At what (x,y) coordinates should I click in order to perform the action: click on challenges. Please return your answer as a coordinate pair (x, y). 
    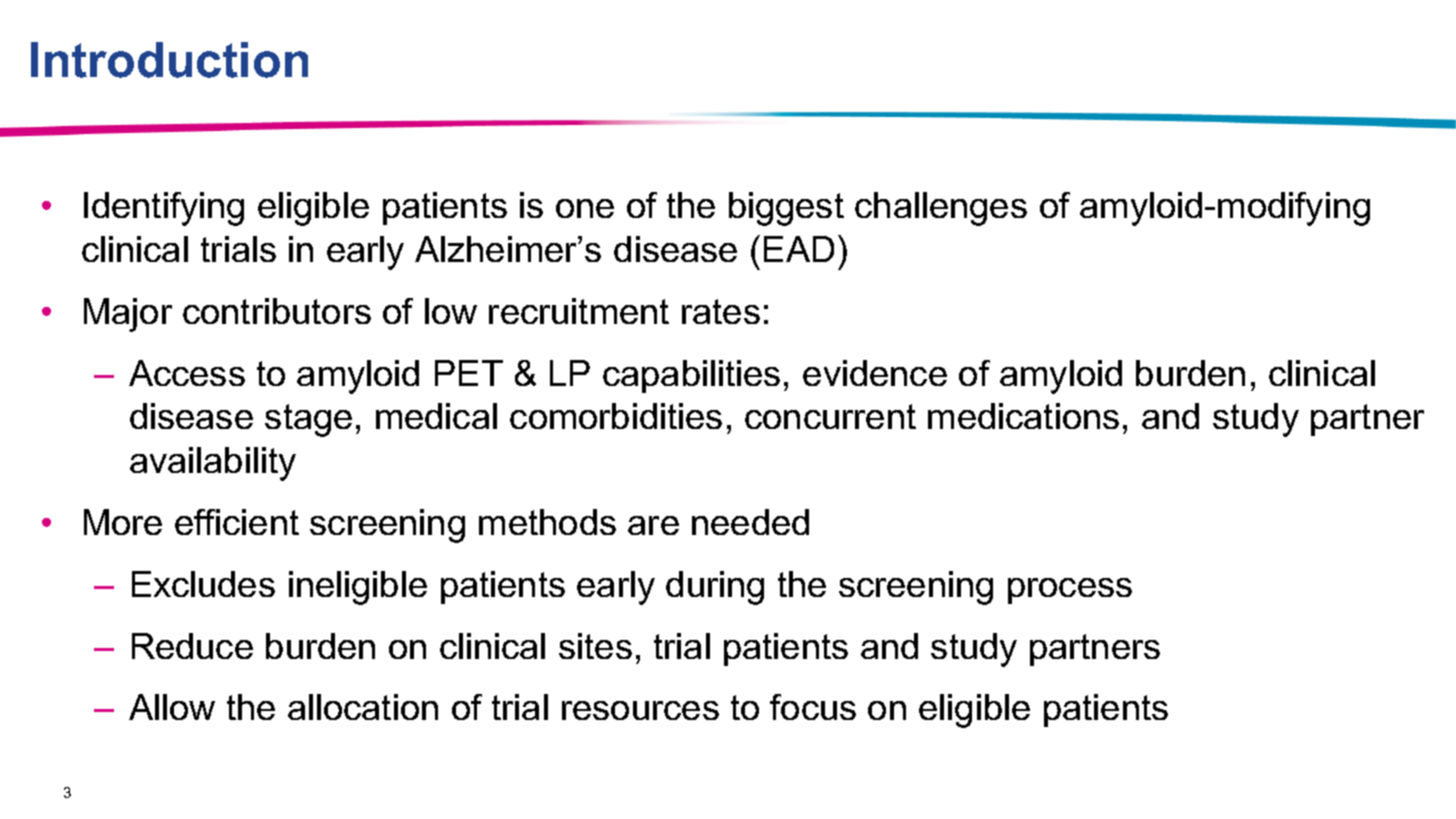
    Looking at the image, I should click on (941, 209).
